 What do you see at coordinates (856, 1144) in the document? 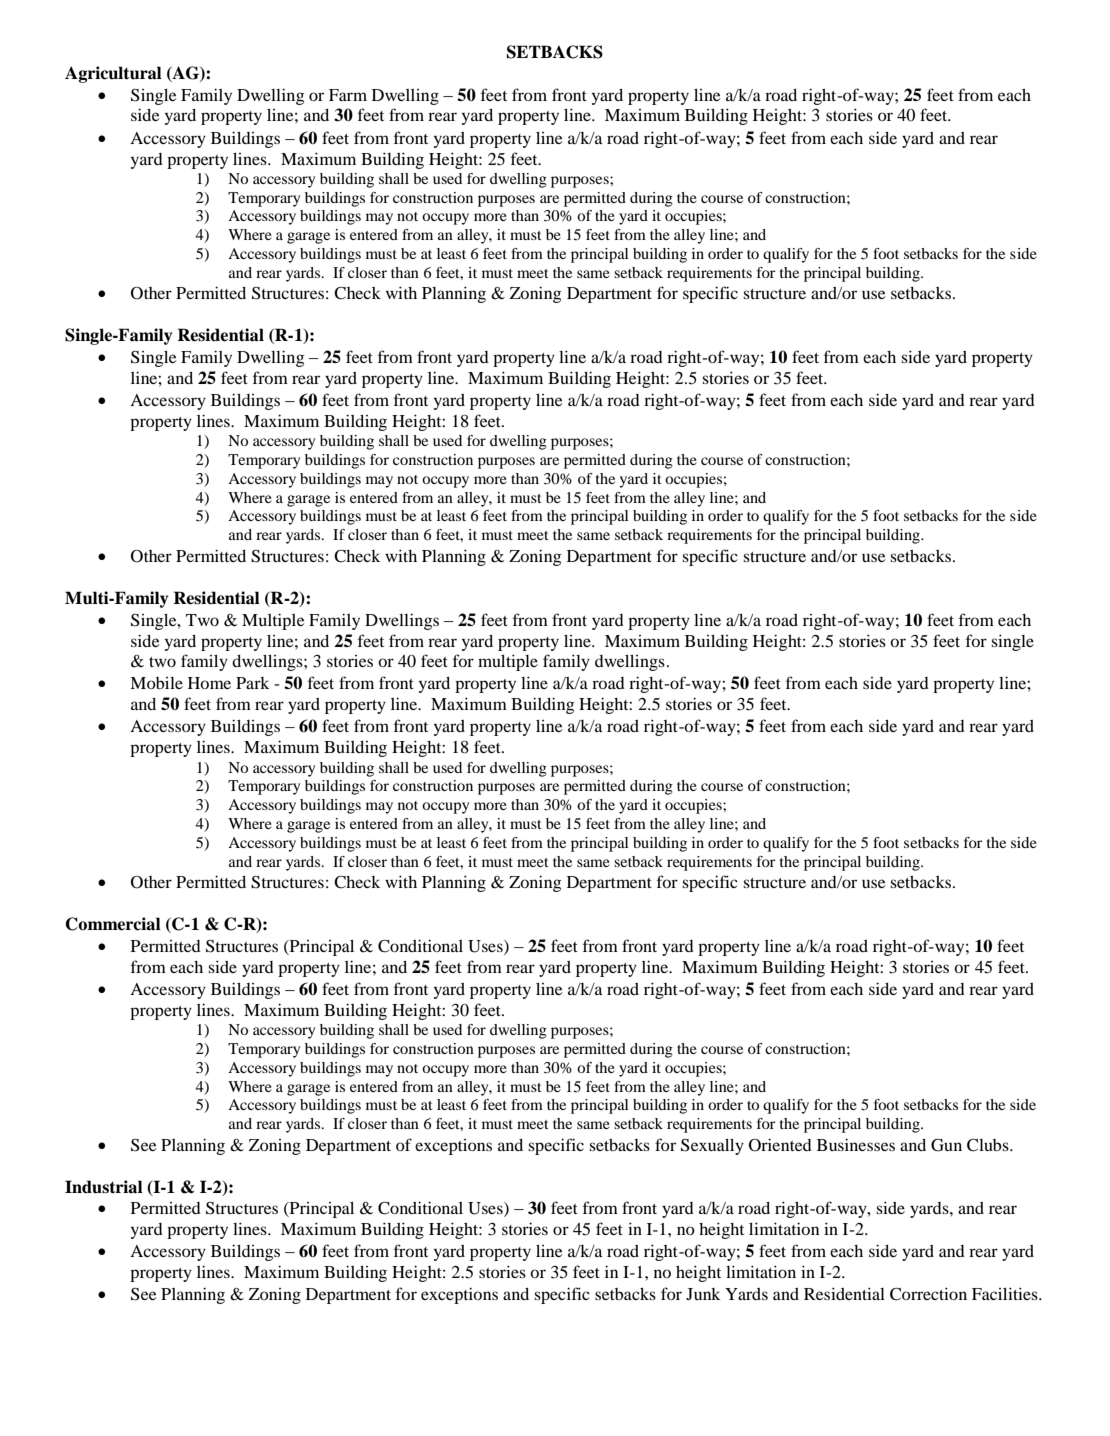
I see `Businesses` at bounding box center [856, 1144].
